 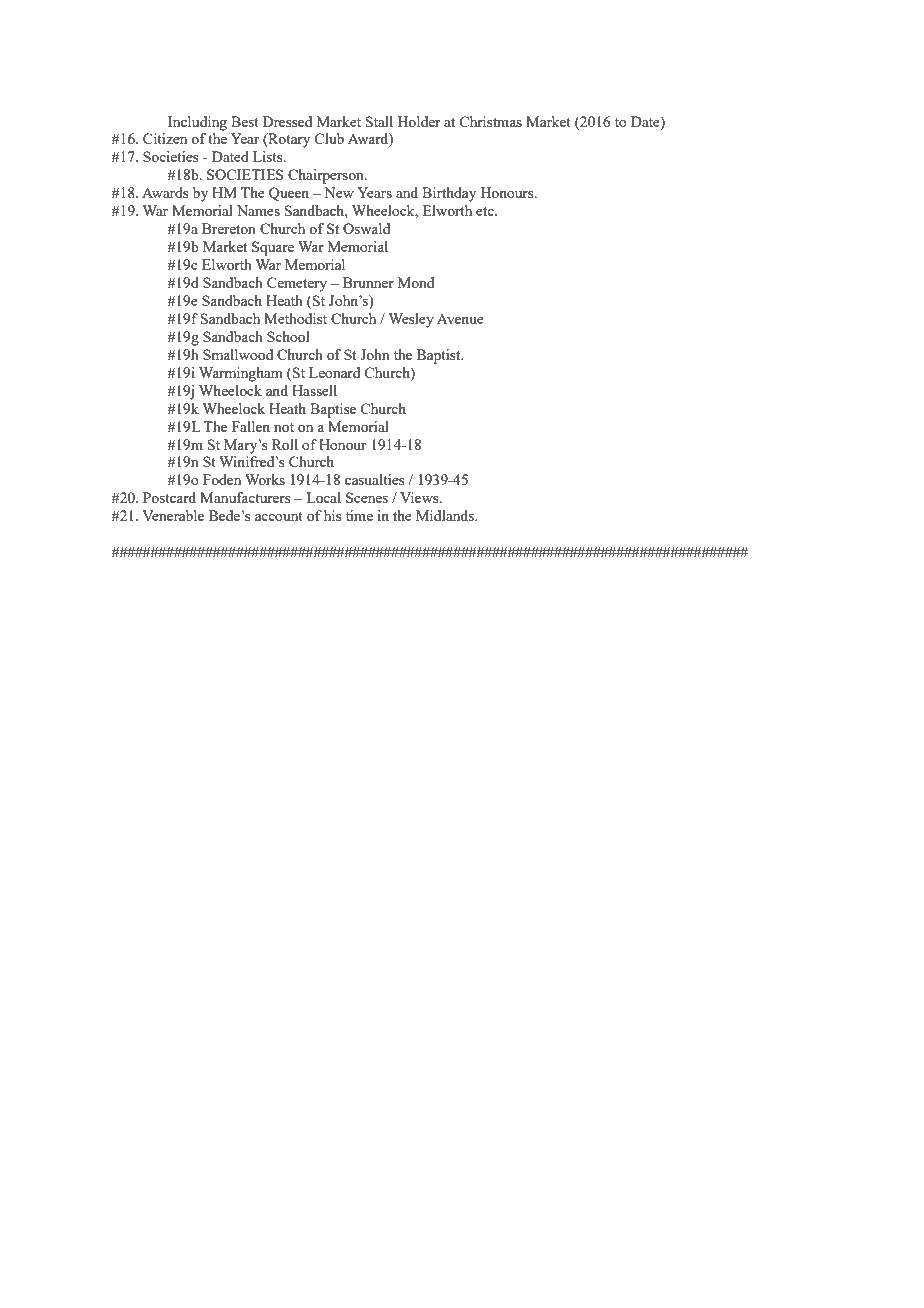 I want to click on Including, so click(x=197, y=123).
